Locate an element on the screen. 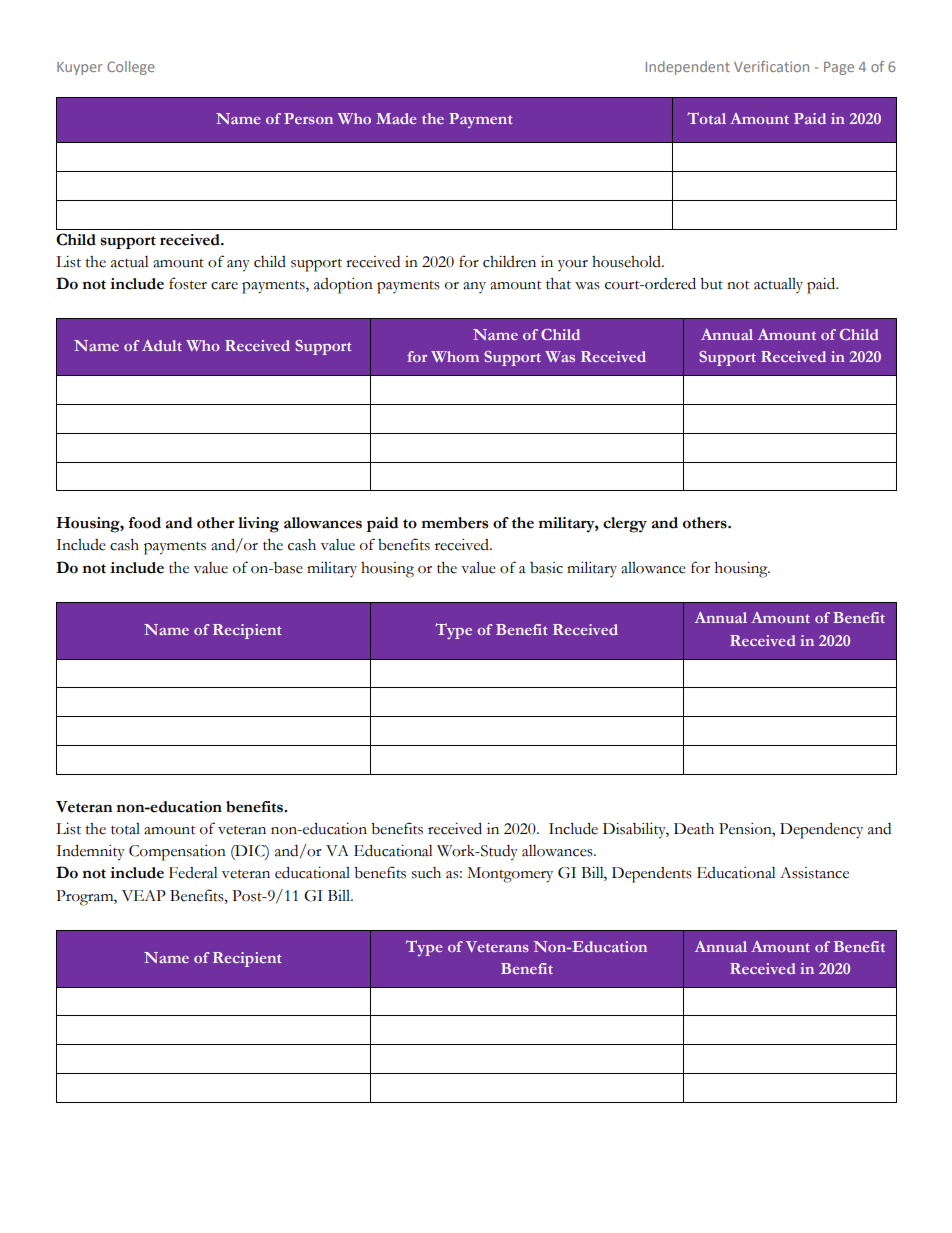 This screenshot has width=952, height=1233. food is located at coordinates (144, 523).
